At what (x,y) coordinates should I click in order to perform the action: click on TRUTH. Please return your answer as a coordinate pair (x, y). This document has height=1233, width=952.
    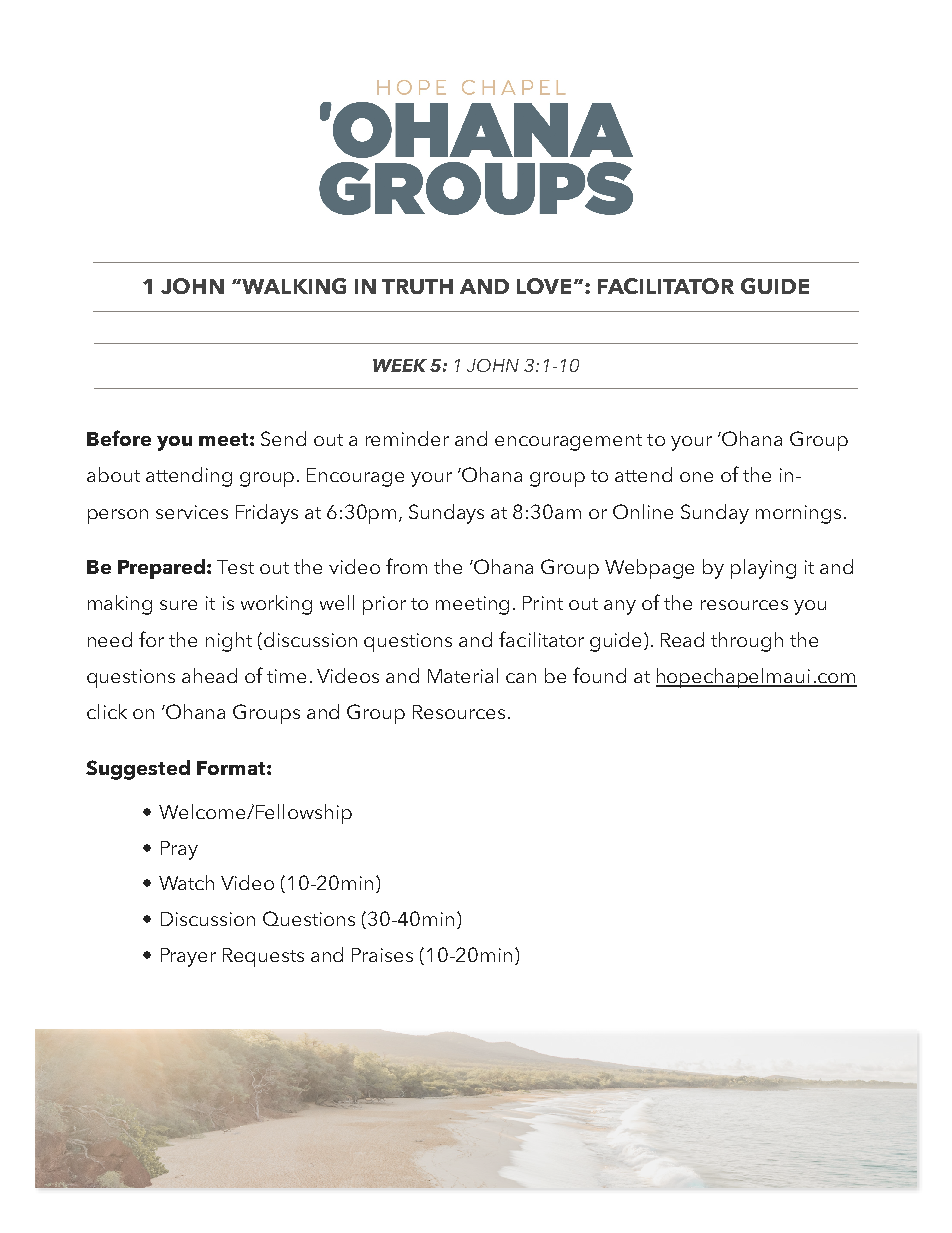
    Looking at the image, I should click on (417, 286).
